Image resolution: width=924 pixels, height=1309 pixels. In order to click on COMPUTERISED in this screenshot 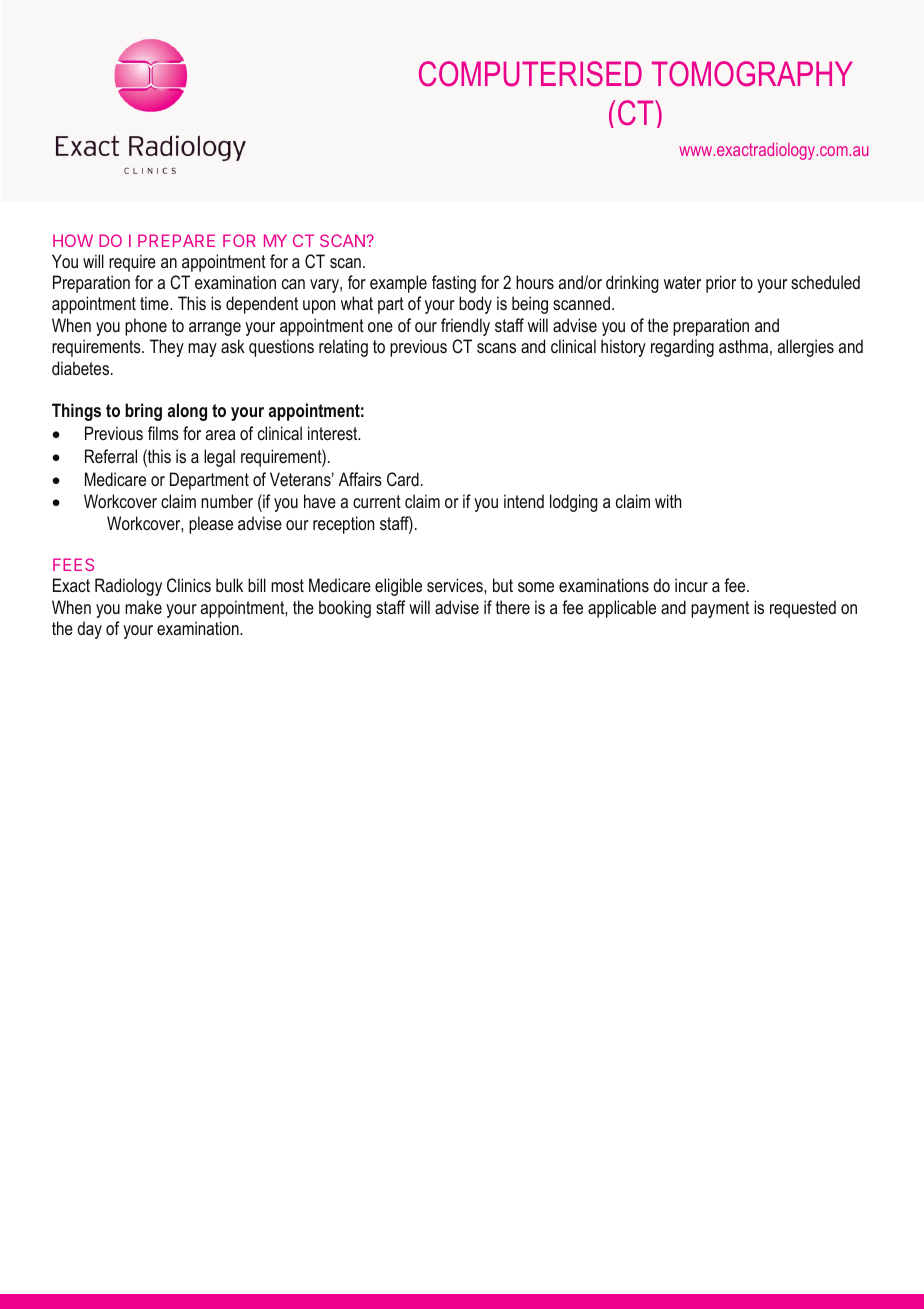, I will do `click(530, 74)`.
